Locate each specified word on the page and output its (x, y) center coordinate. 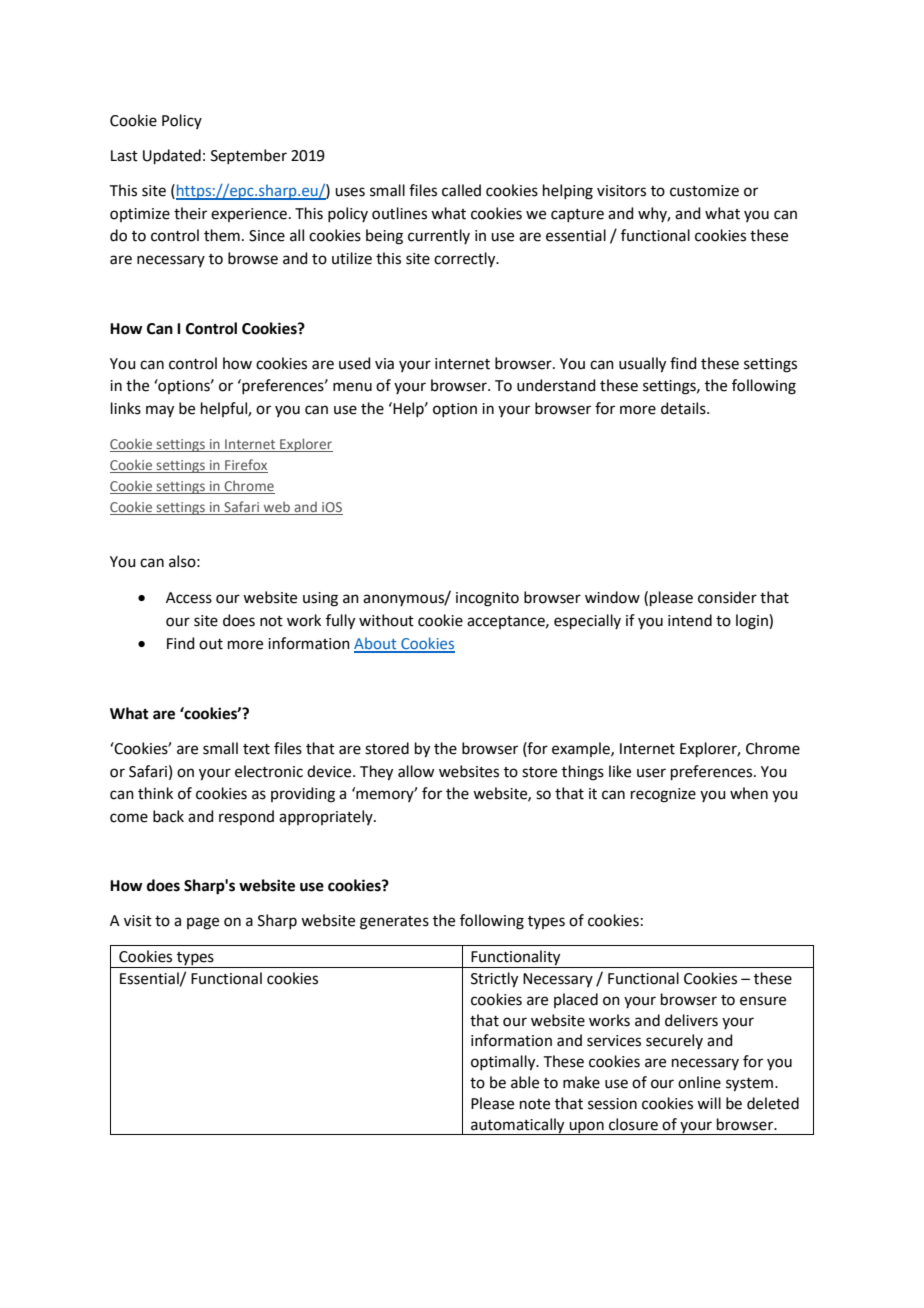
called (461, 190)
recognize (663, 795)
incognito (487, 599)
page (203, 923)
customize (704, 191)
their (190, 213)
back (168, 816)
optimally (504, 1063)
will (709, 1103)
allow (416, 771)
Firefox (245, 466)
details (684, 408)
